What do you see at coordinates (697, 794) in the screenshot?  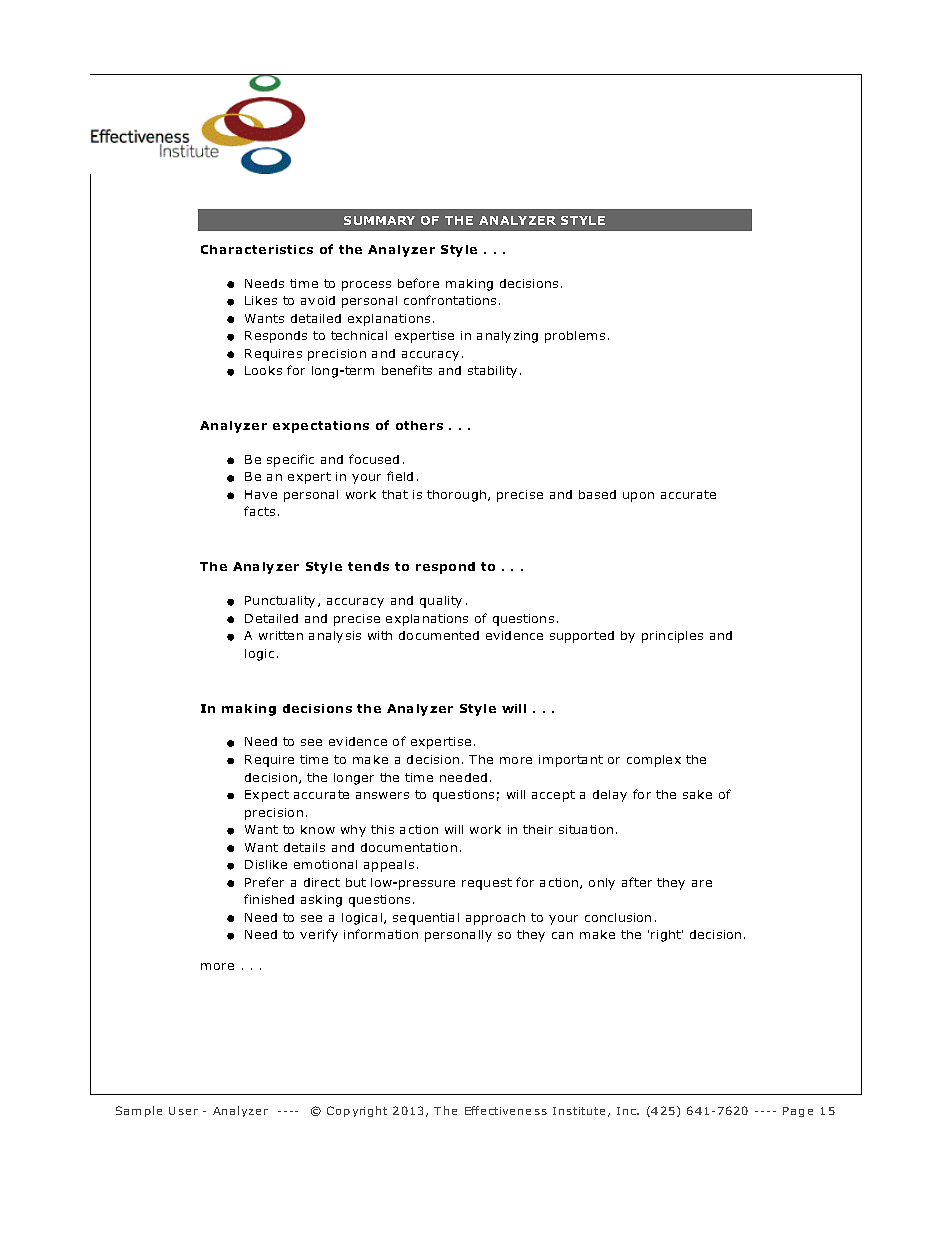 I see `sake` at bounding box center [697, 794].
